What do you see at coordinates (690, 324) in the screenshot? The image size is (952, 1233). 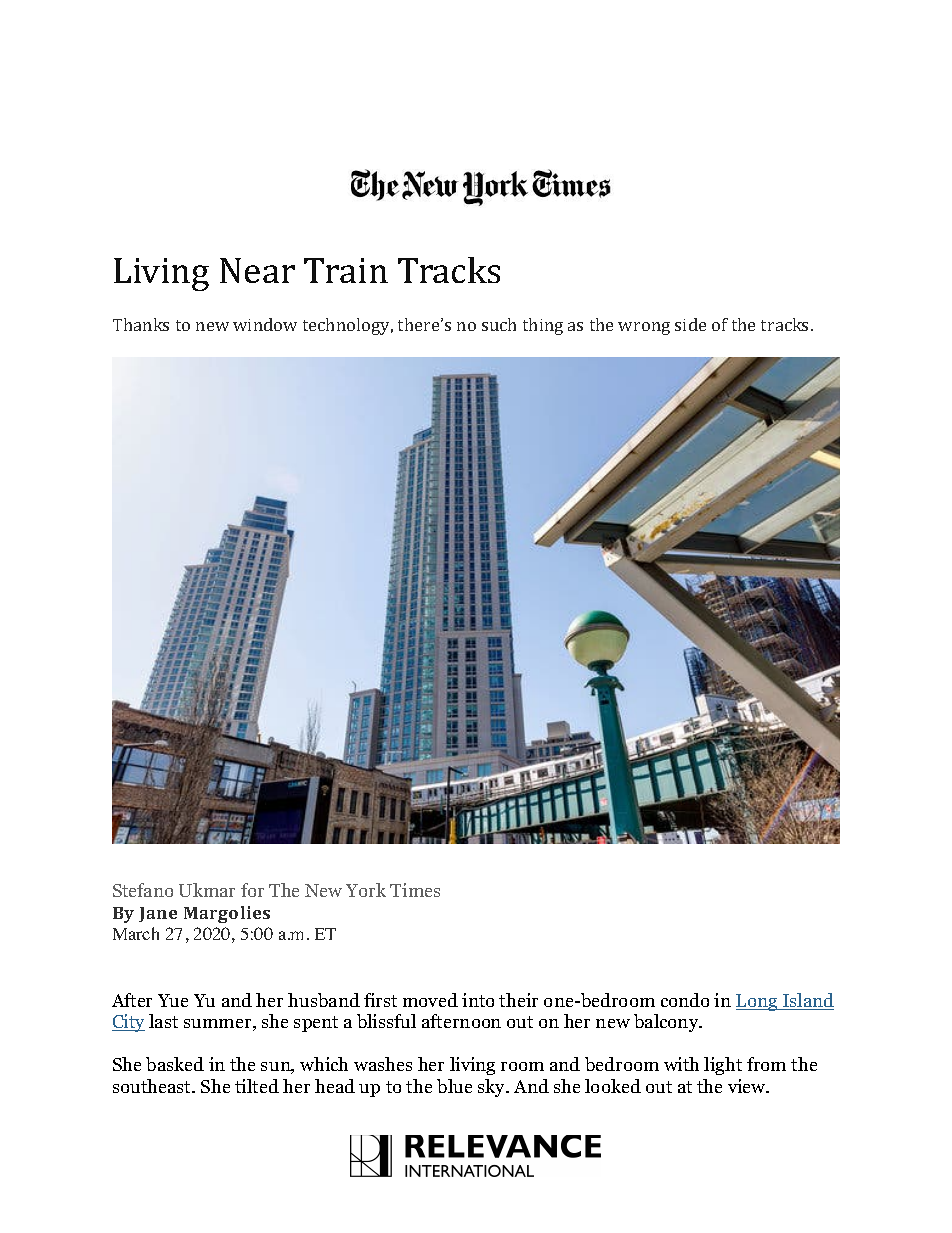 I see `side` at bounding box center [690, 324].
